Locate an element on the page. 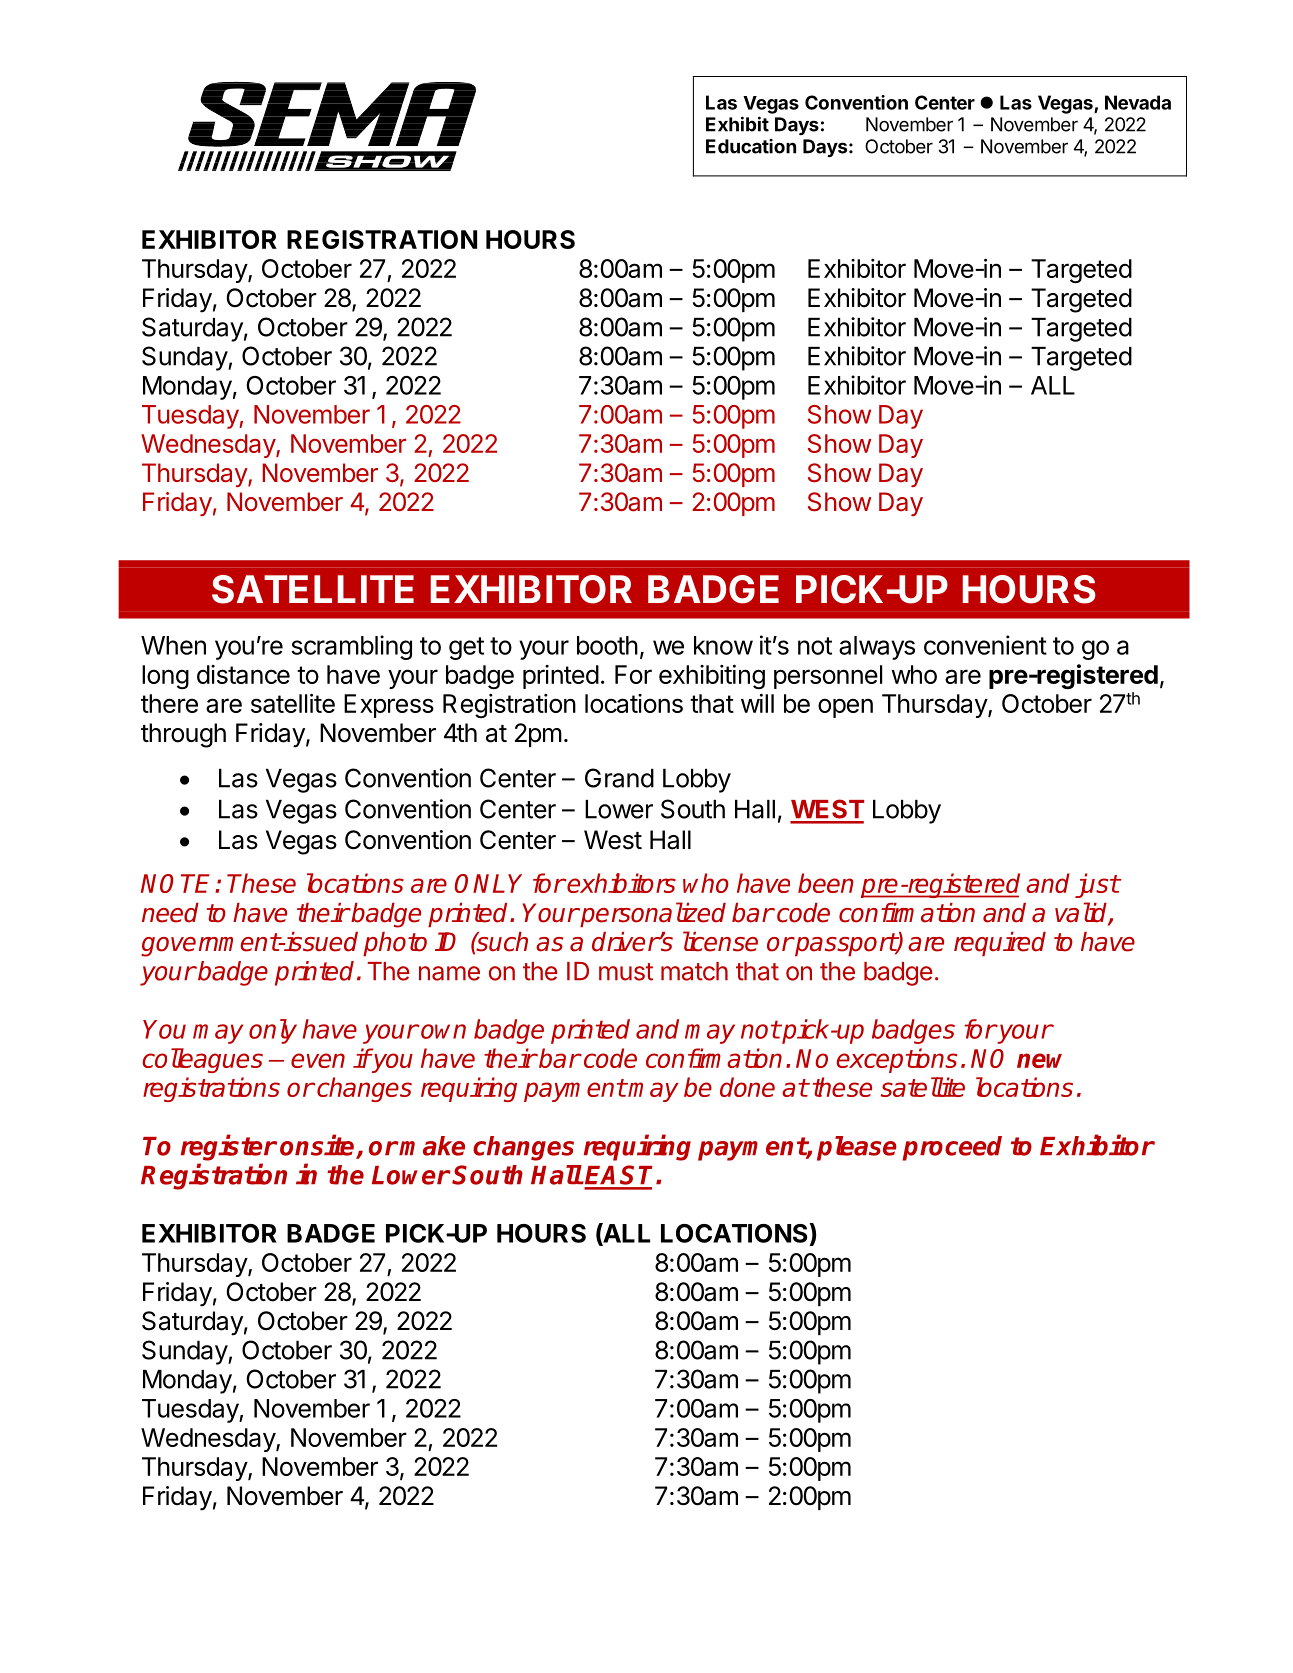  onsite is located at coordinates (318, 1146).
